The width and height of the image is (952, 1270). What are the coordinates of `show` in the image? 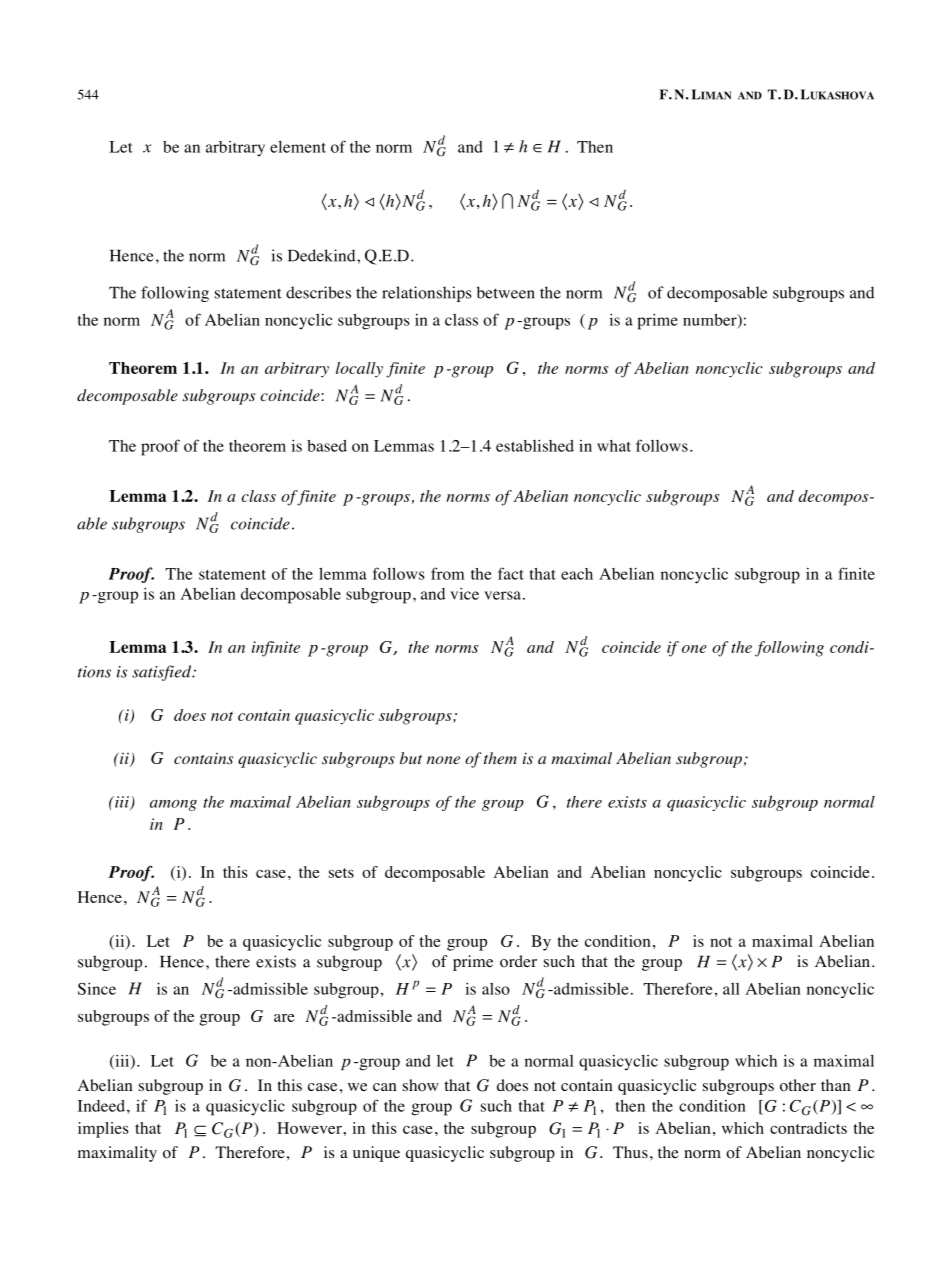 It's located at (421, 1085).
